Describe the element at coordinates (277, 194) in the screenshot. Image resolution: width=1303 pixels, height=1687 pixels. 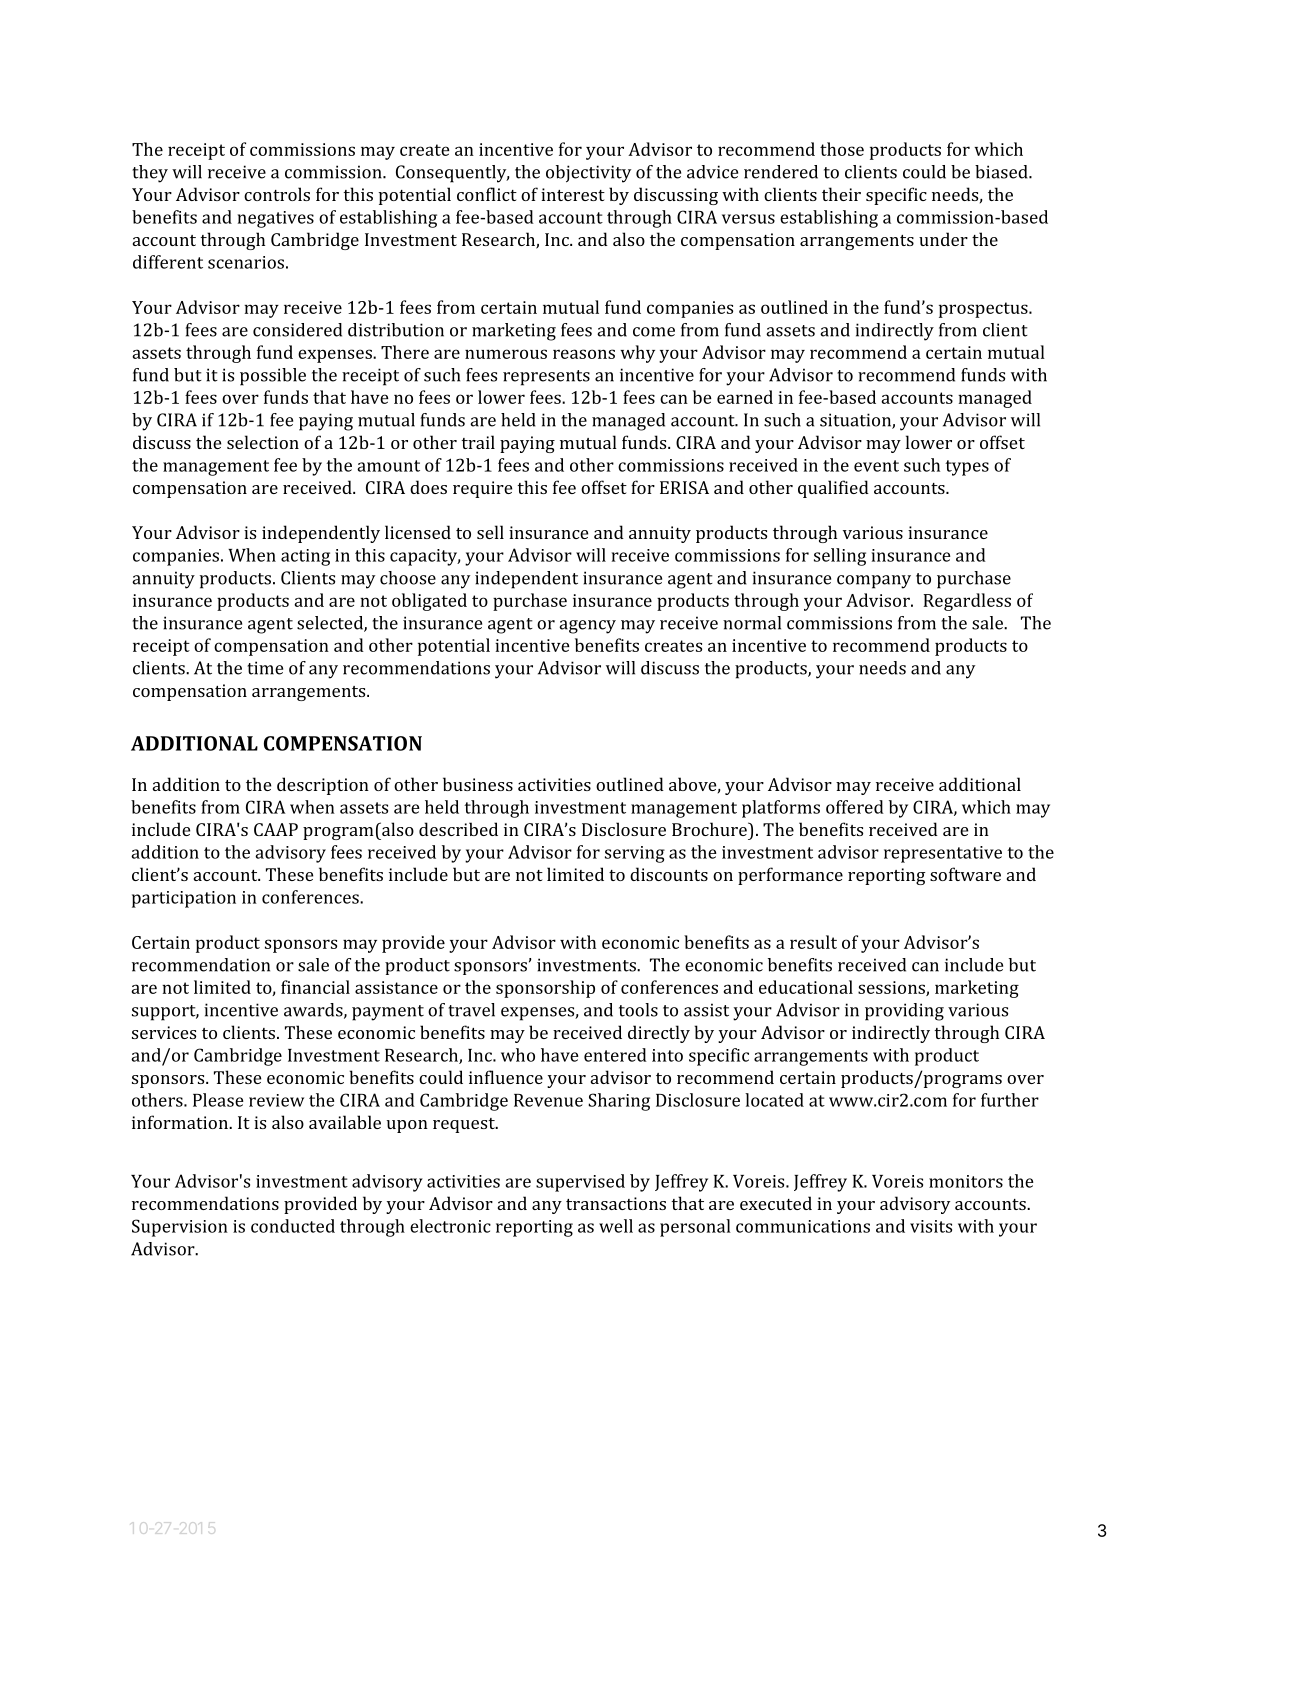
I see `controls` at that location.
